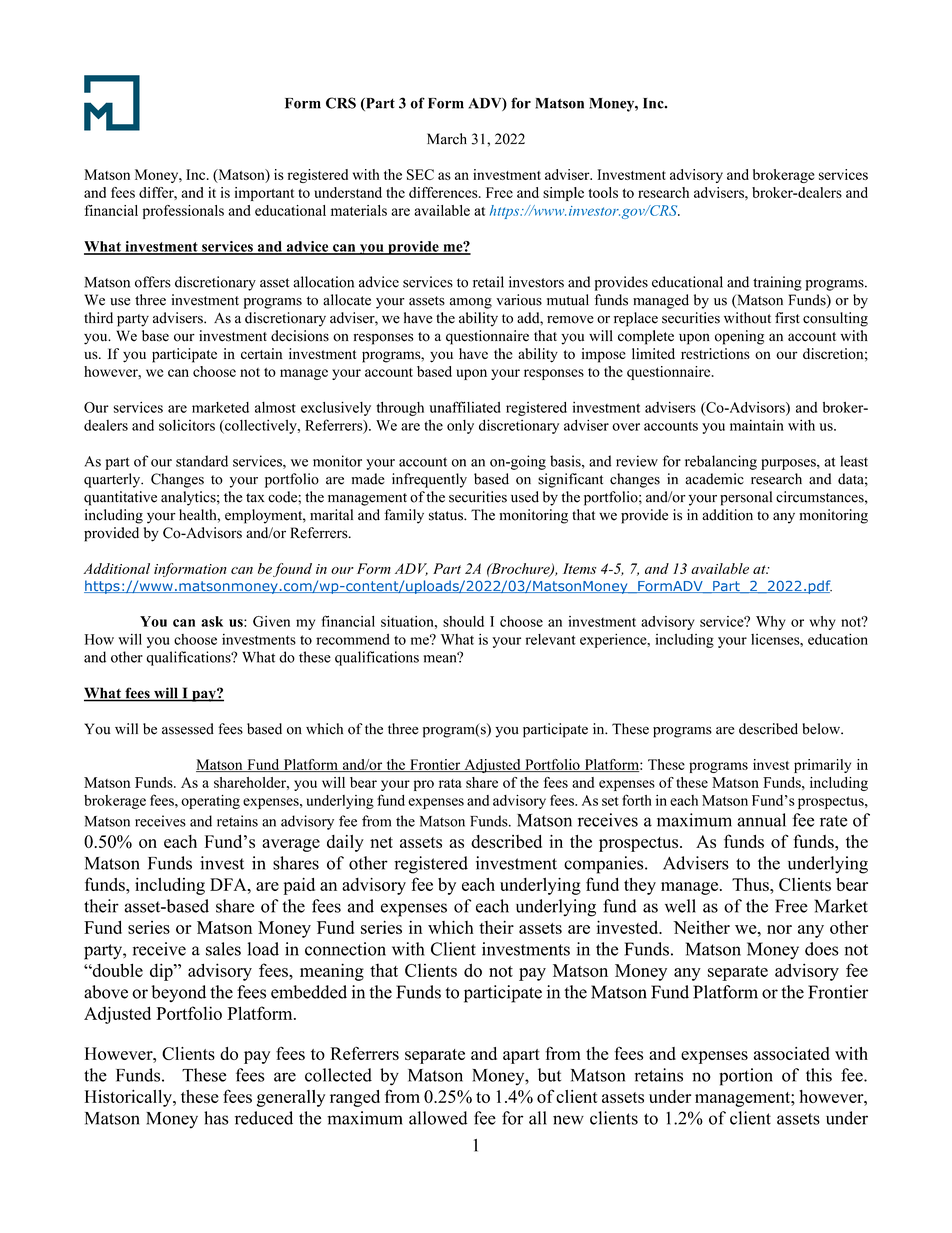 This image has height=1233, width=952. What do you see at coordinates (183, 212) in the image?
I see `professionals` at bounding box center [183, 212].
